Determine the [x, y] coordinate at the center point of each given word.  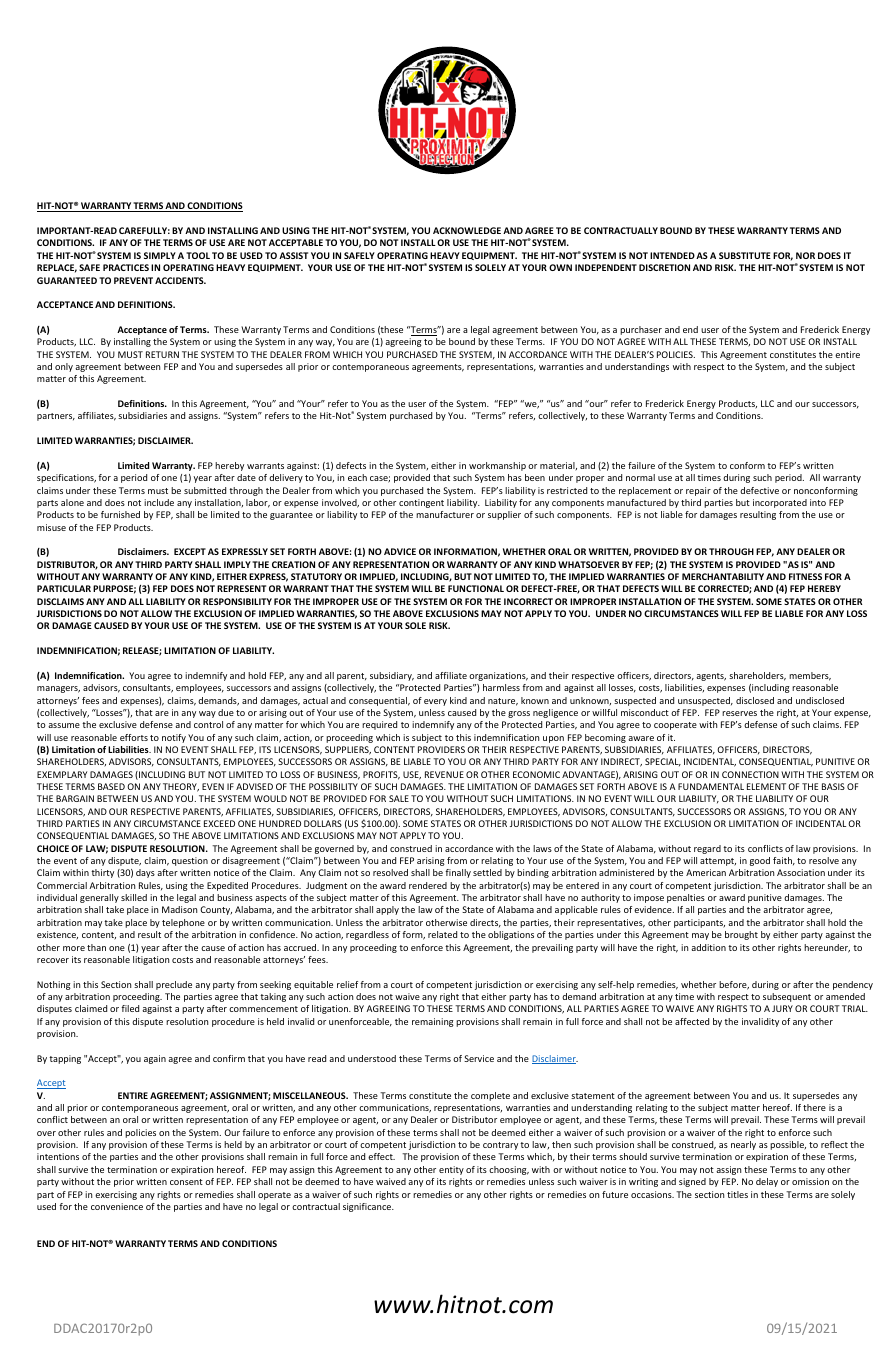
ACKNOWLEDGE [467, 230]
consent [186, 1182]
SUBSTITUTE [745, 255]
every [435, 702]
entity [451, 1170]
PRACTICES [126, 267]
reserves [739, 713]
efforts [134, 737]
